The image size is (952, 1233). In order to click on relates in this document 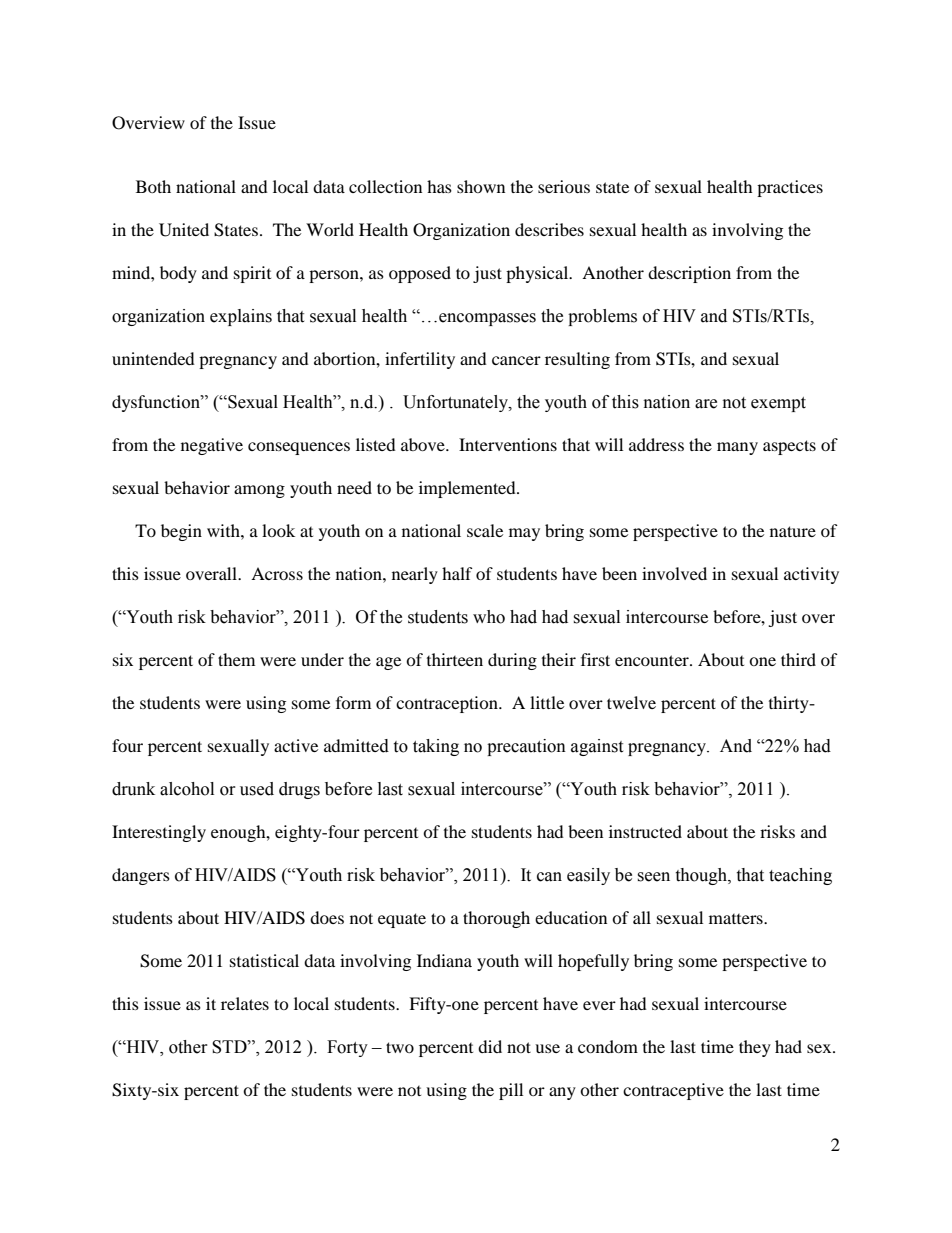, I will do `click(245, 1003)`.
